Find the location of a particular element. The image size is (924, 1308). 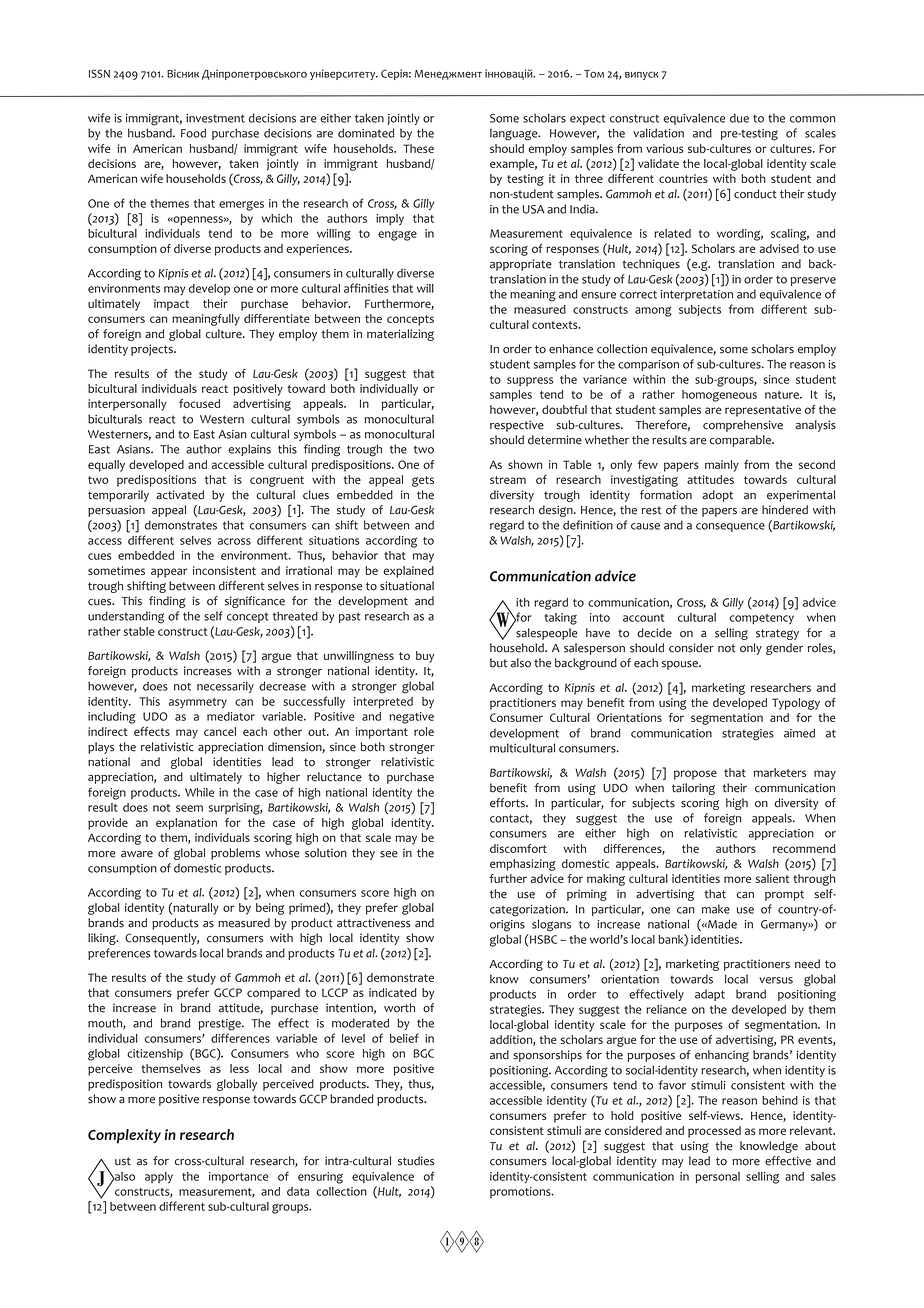

due is located at coordinates (739, 118).
